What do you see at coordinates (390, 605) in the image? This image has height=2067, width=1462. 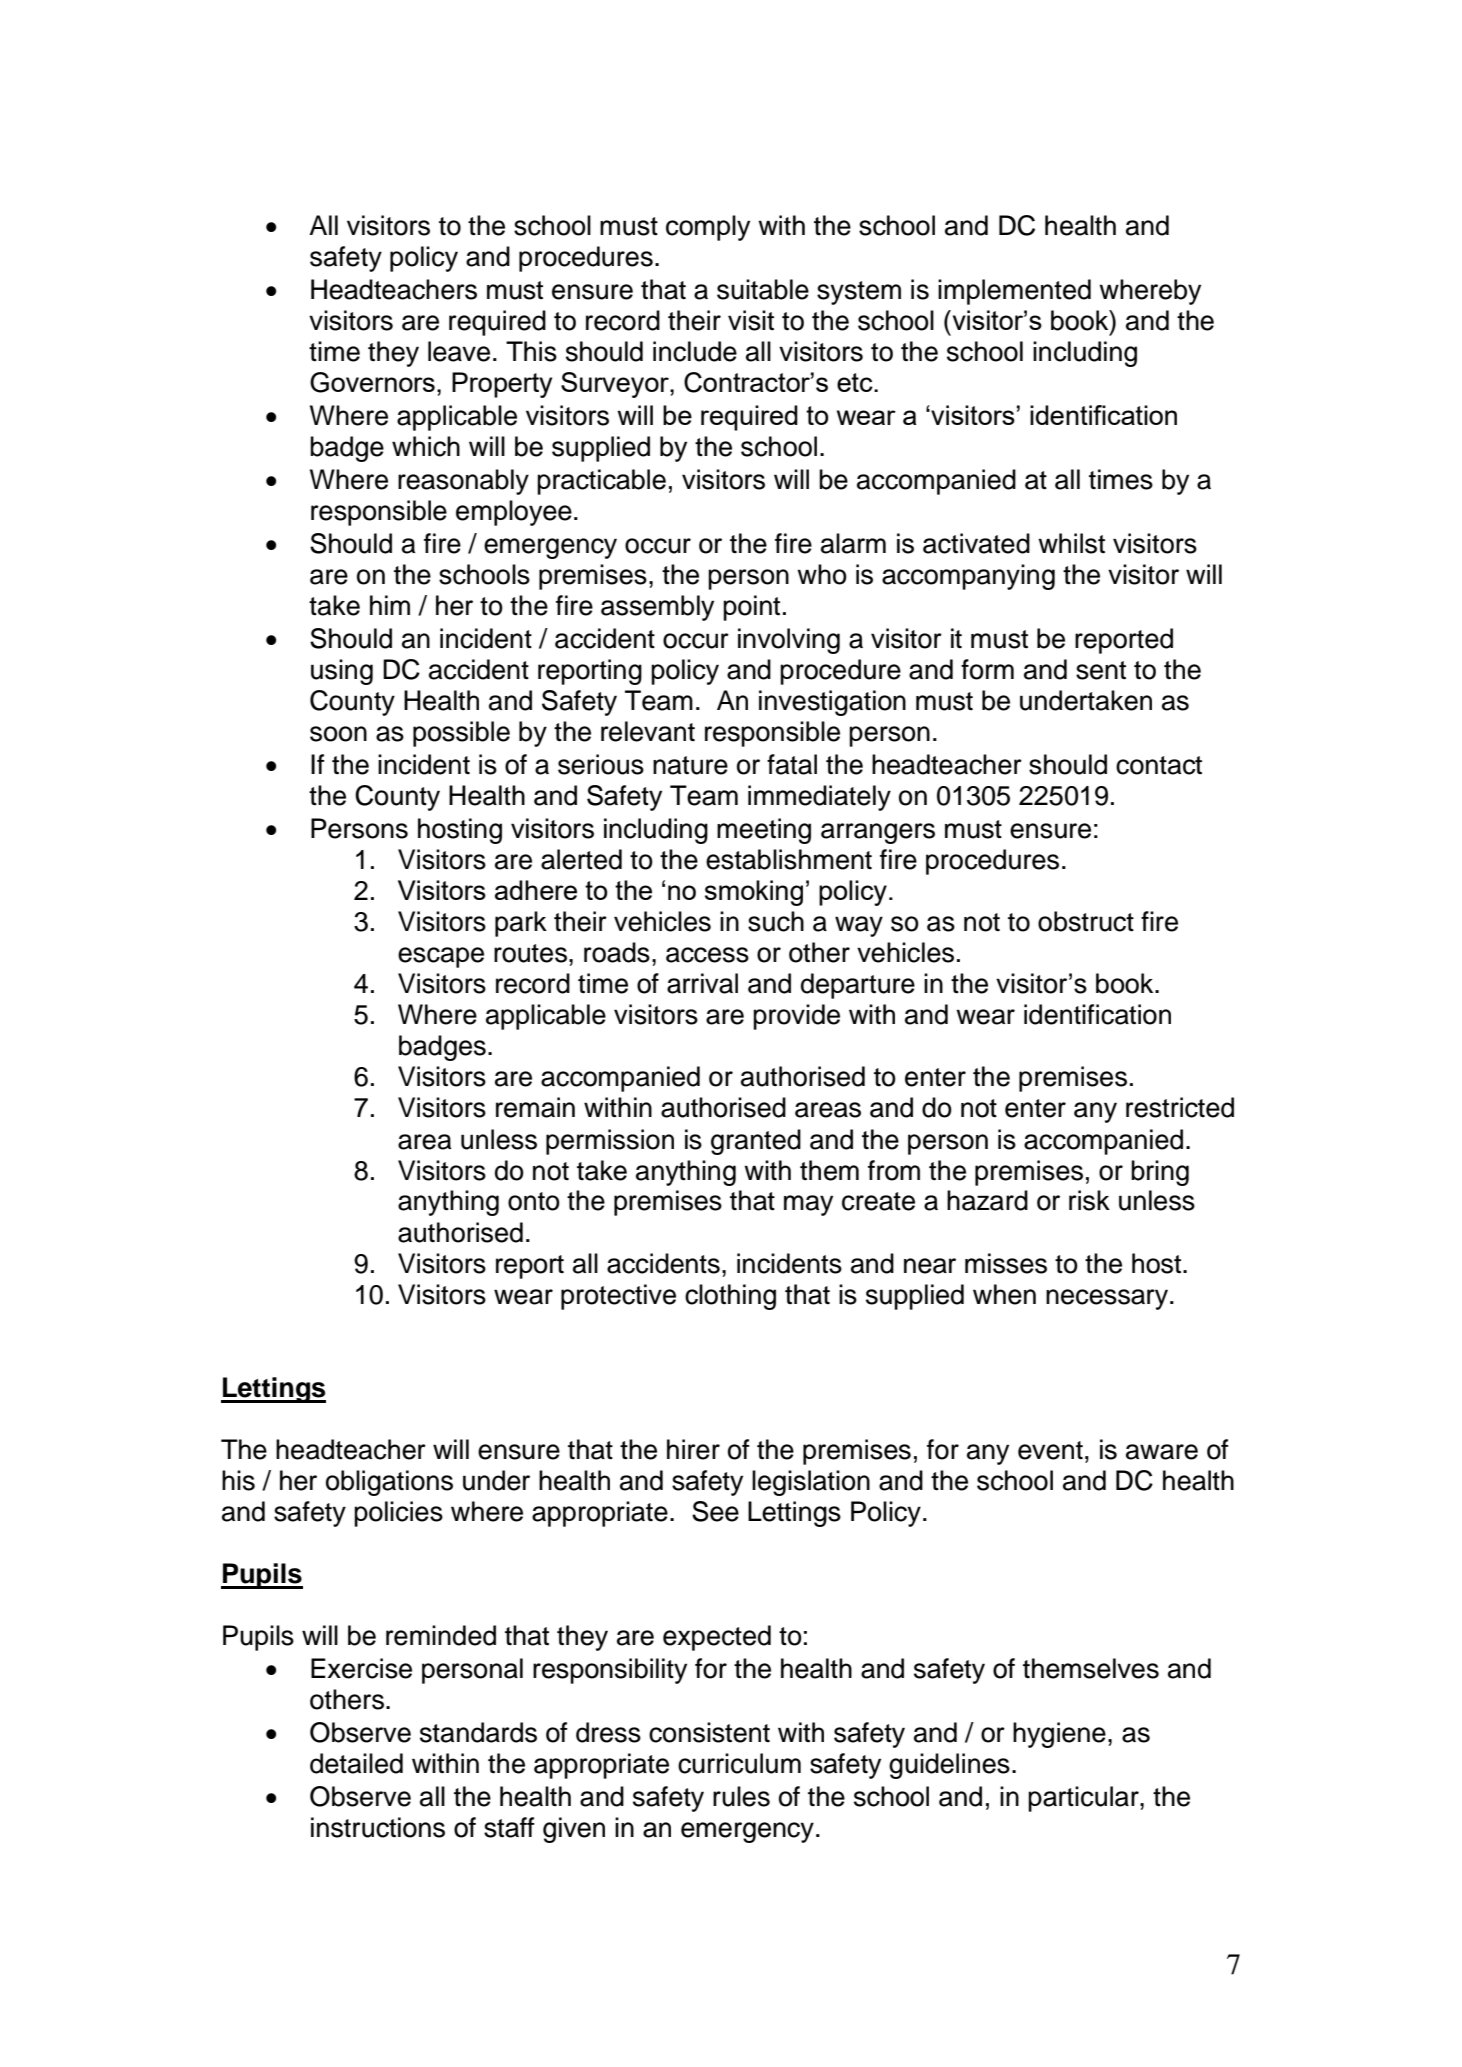 I see `him` at bounding box center [390, 605].
